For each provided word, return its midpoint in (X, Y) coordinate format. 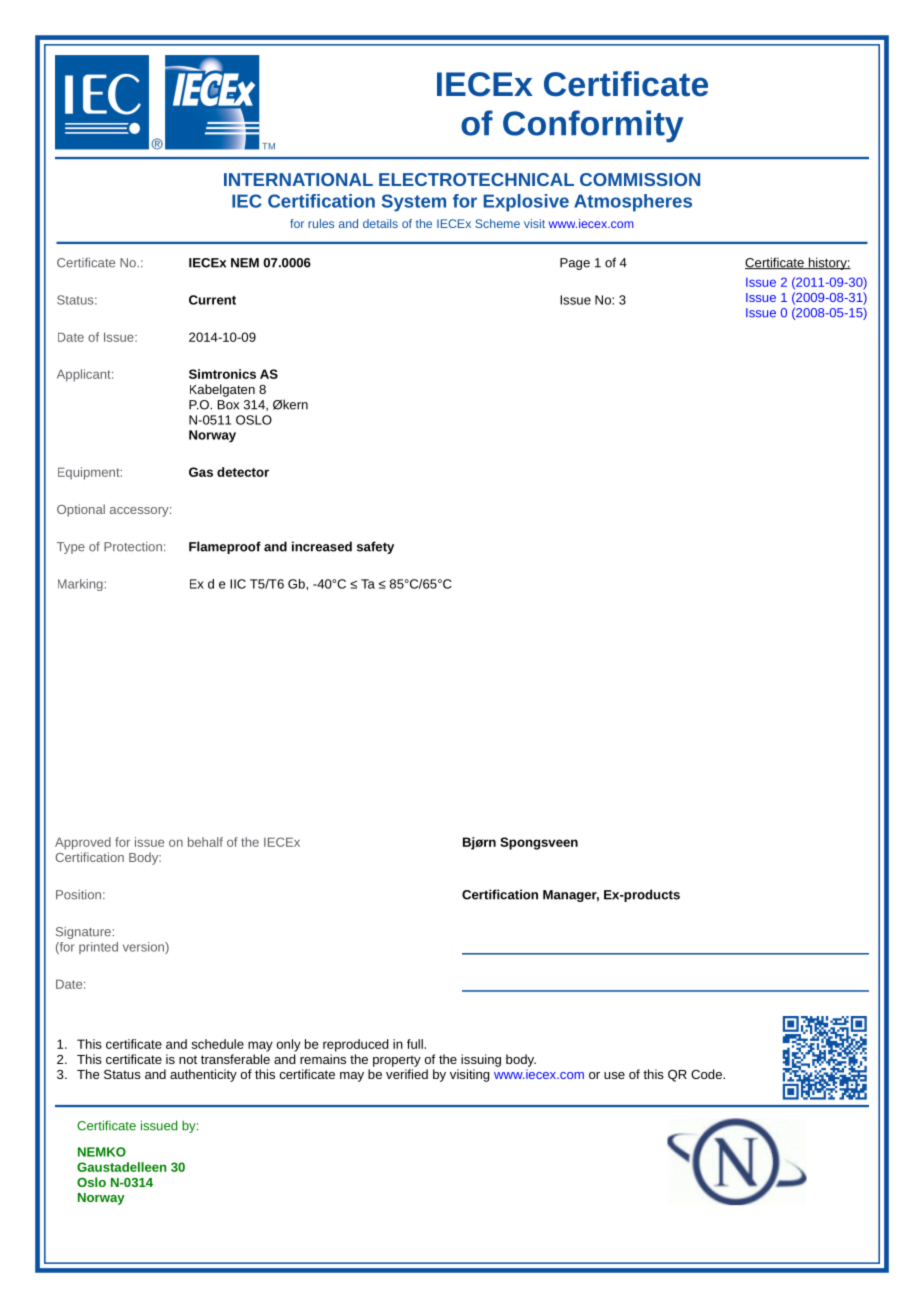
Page (575, 264)
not (188, 1059)
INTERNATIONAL (298, 179)
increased (322, 546)
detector (243, 472)
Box (228, 405)
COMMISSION (640, 179)
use (614, 1075)
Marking (80, 585)
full (416, 1044)
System (414, 203)
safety (375, 547)
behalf (205, 842)
